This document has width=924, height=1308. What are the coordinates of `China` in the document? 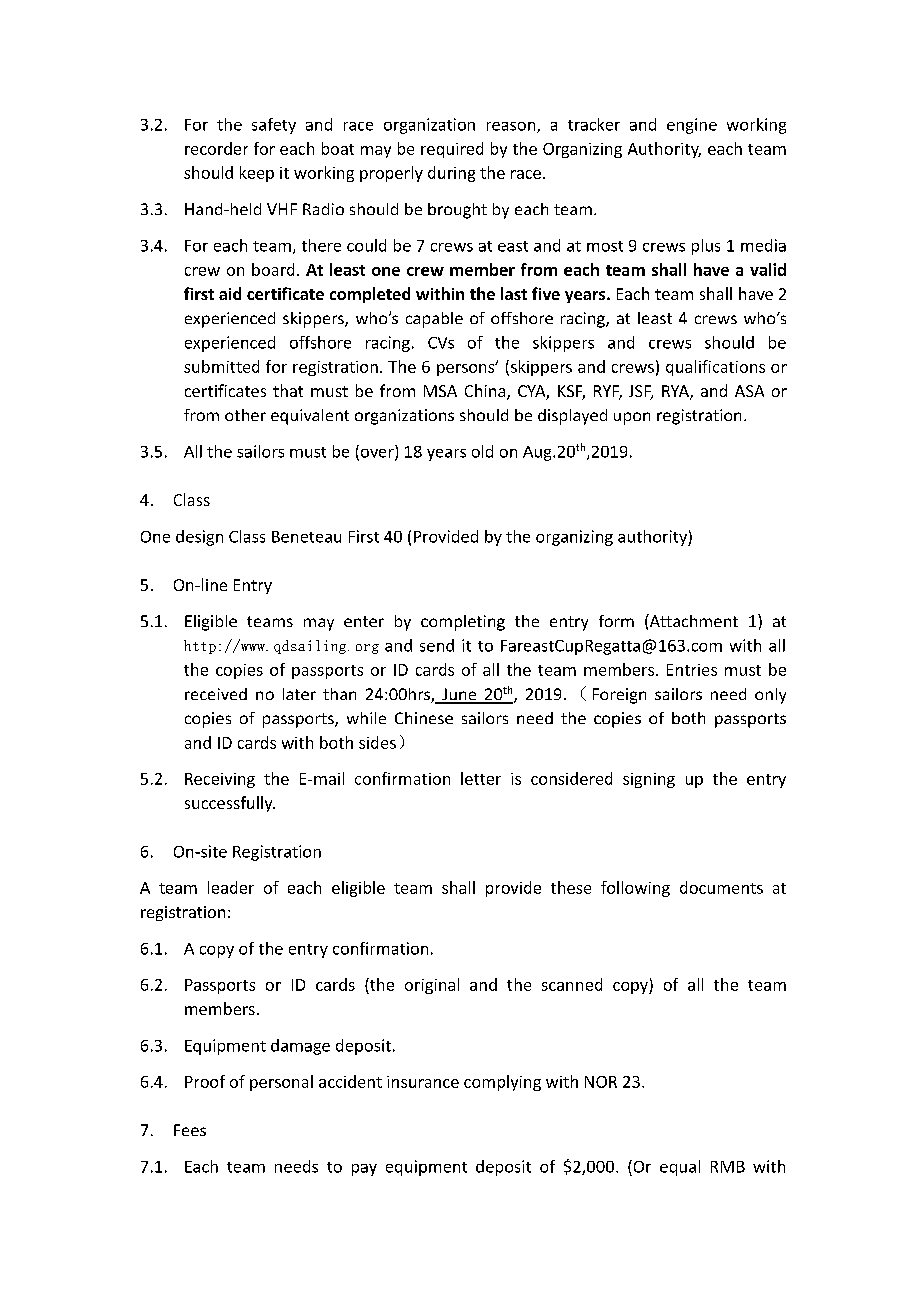 It's located at (486, 392).
